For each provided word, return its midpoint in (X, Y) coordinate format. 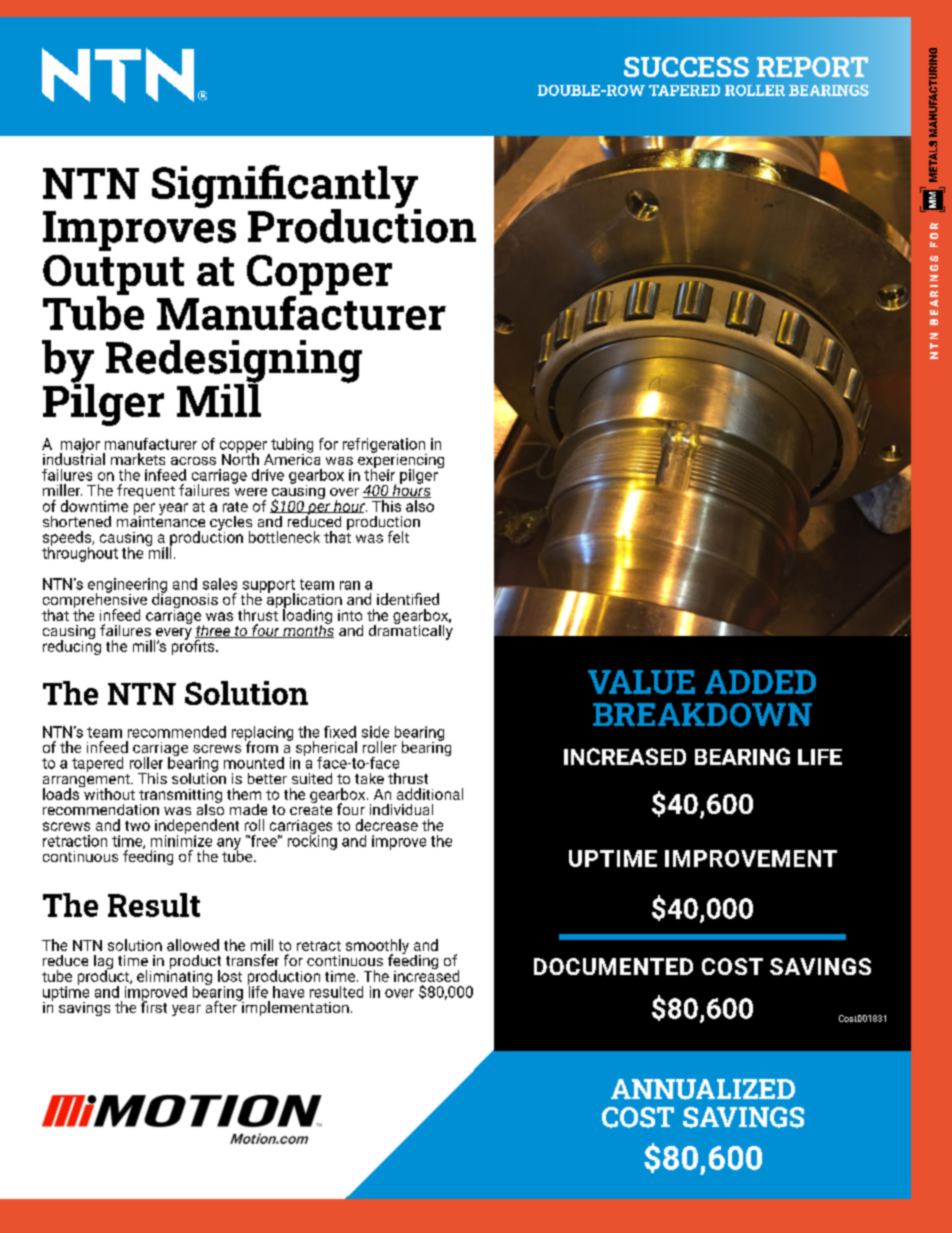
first (154, 1006)
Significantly (286, 187)
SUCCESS (686, 67)
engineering (127, 586)
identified (408, 599)
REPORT (812, 67)
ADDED (760, 682)
